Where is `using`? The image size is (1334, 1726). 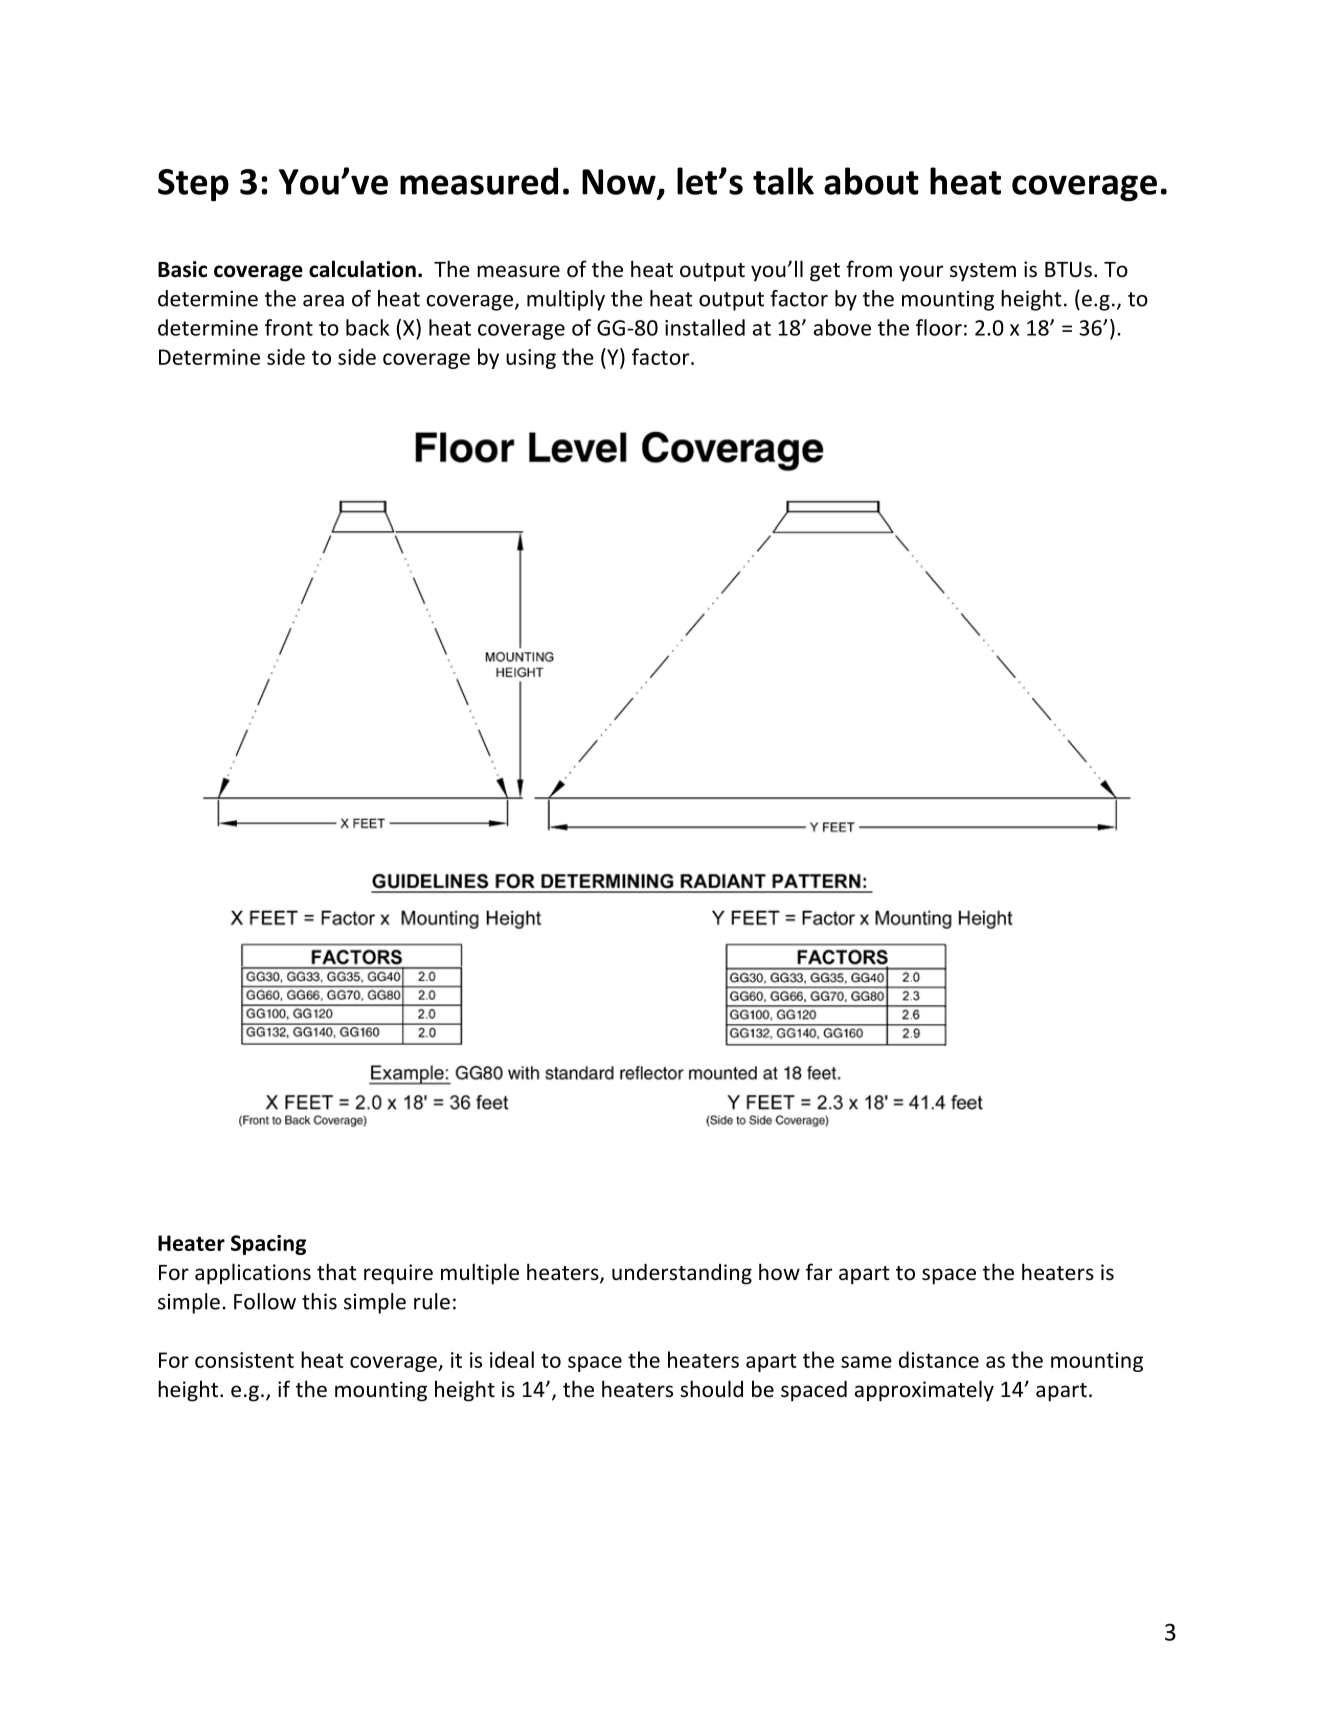
using is located at coordinates (531, 359).
